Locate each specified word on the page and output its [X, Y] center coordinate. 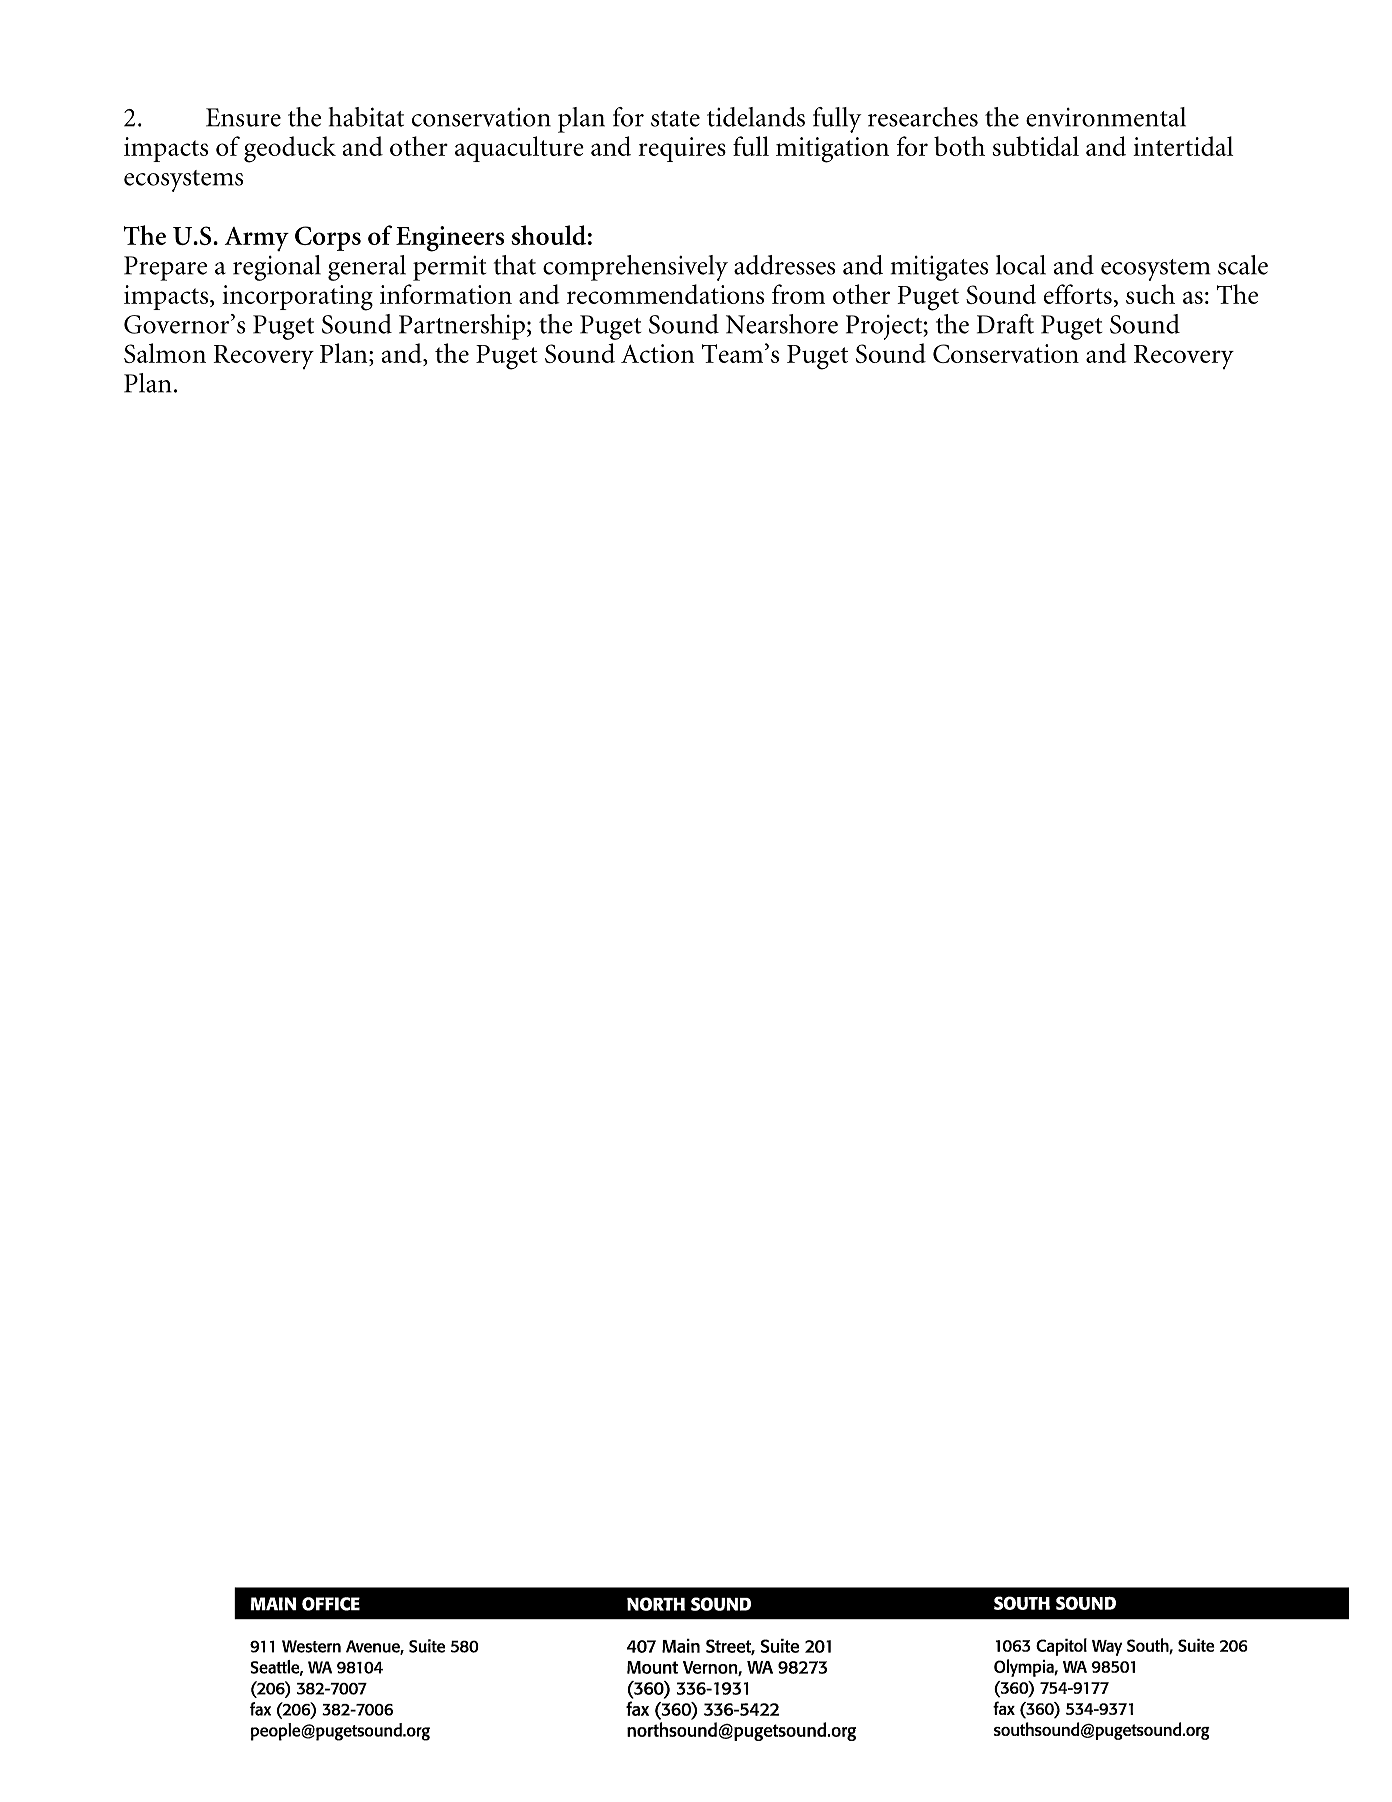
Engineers [450, 239]
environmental [1106, 117]
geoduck [290, 149]
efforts [1078, 294]
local [1021, 265]
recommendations [665, 294]
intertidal [1183, 146]
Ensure [243, 117]
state [675, 119]
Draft [1005, 324]
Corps [328, 238]
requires [682, 149]
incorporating [297, 298]
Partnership [462, 327]
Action [658, 353]
